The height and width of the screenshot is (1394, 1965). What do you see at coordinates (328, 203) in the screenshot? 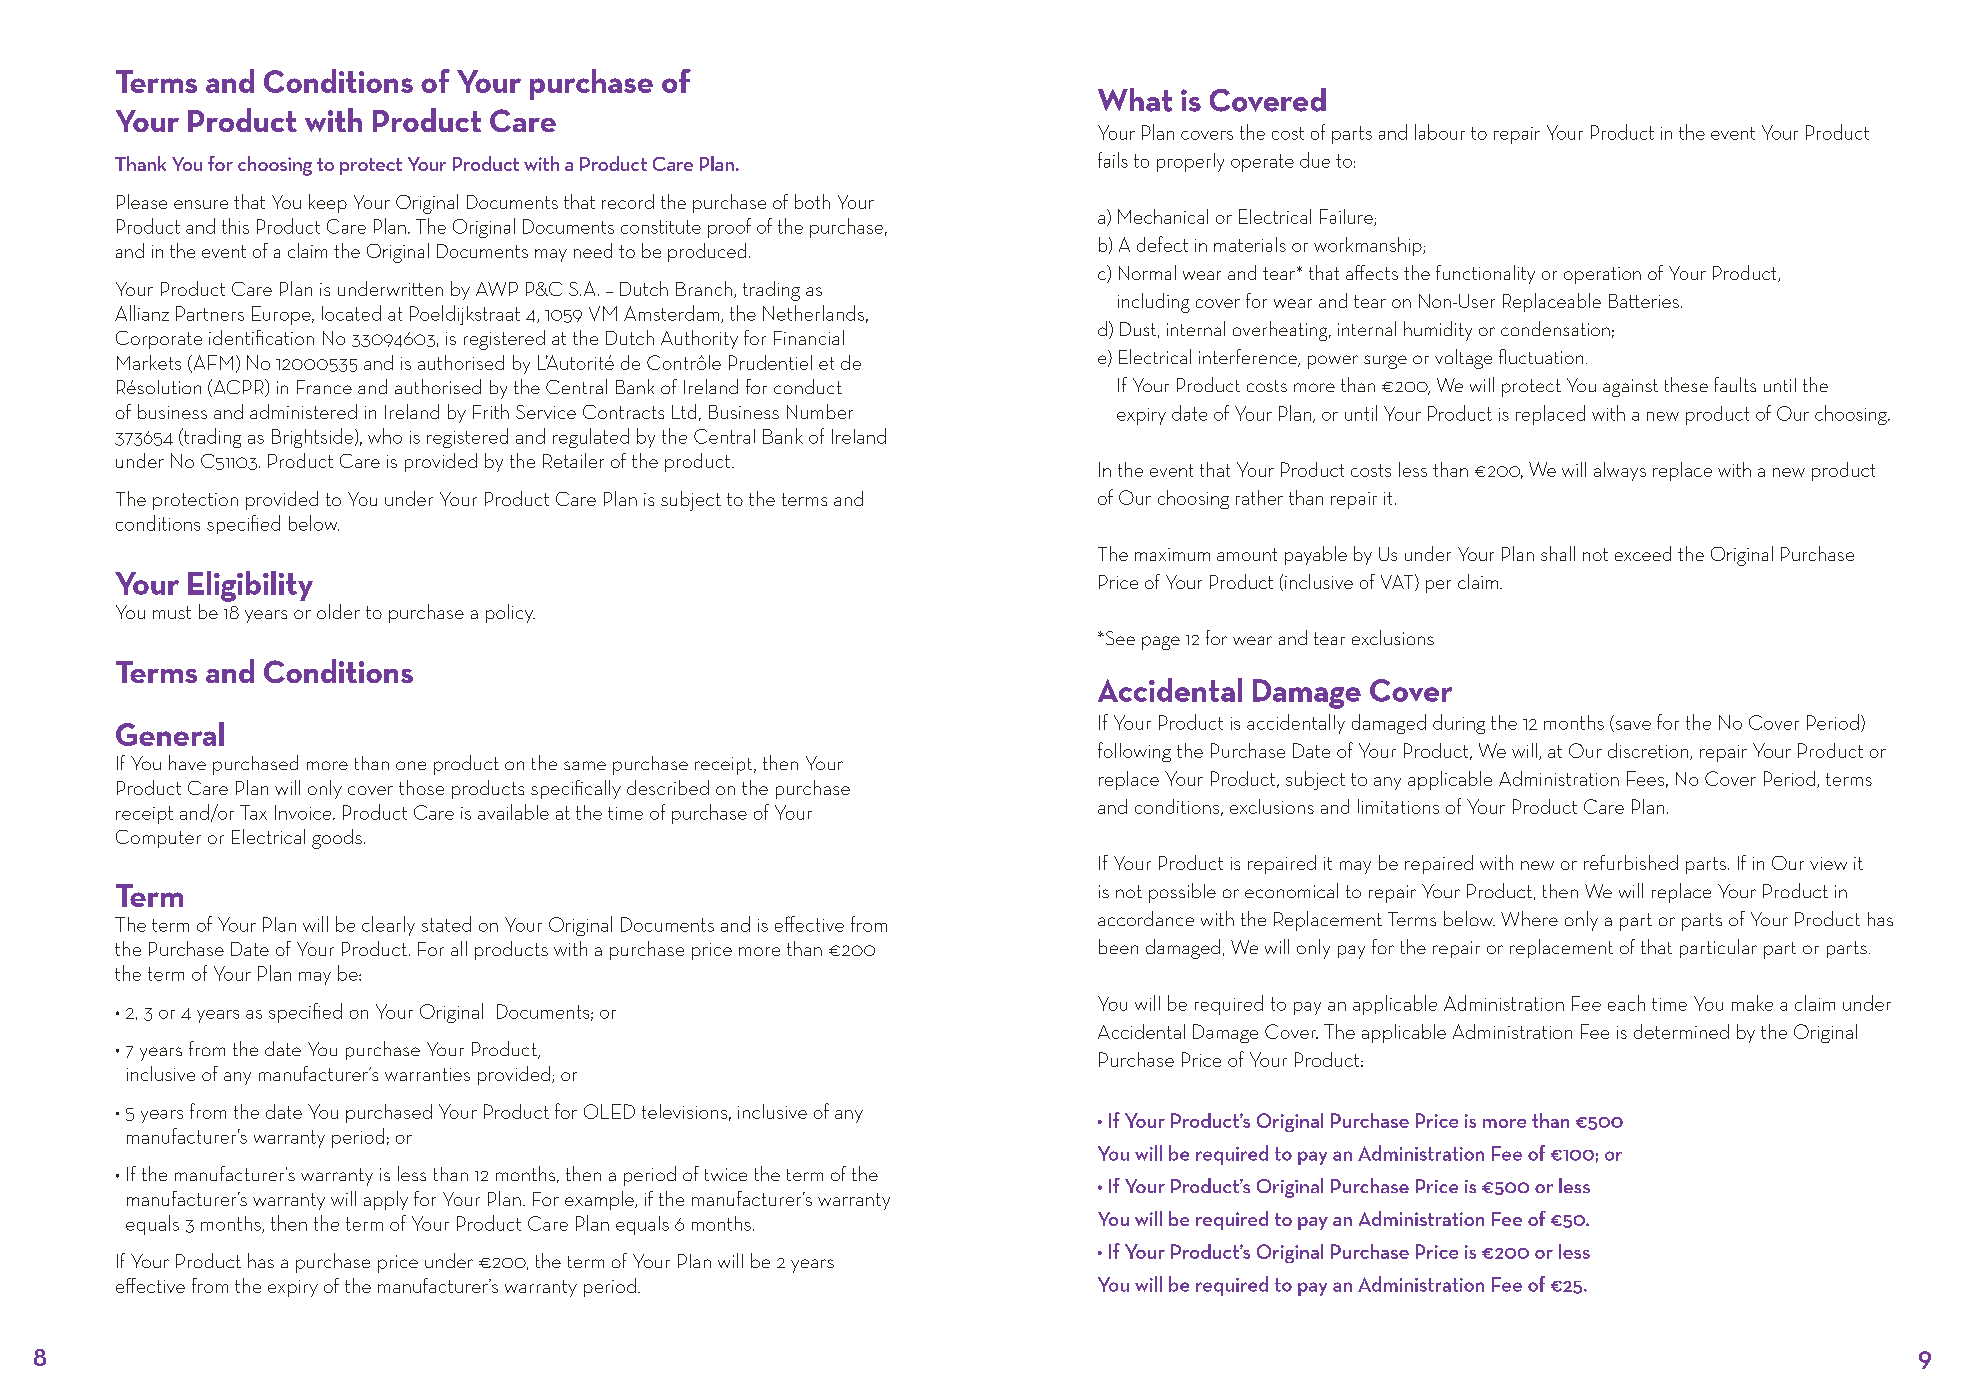
I see `keep` at bounding box center [328, 203].
